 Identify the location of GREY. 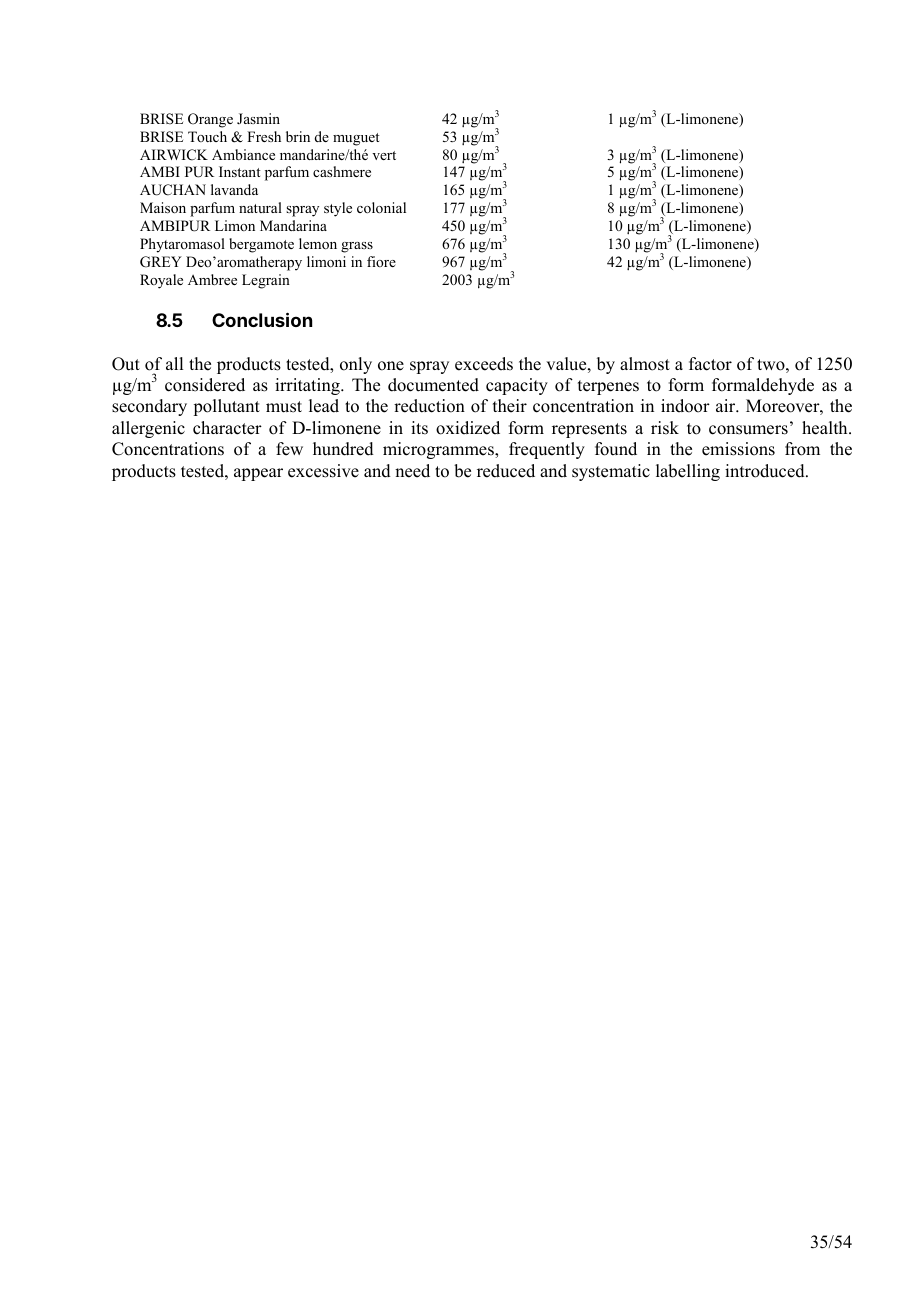
(161, 262).
